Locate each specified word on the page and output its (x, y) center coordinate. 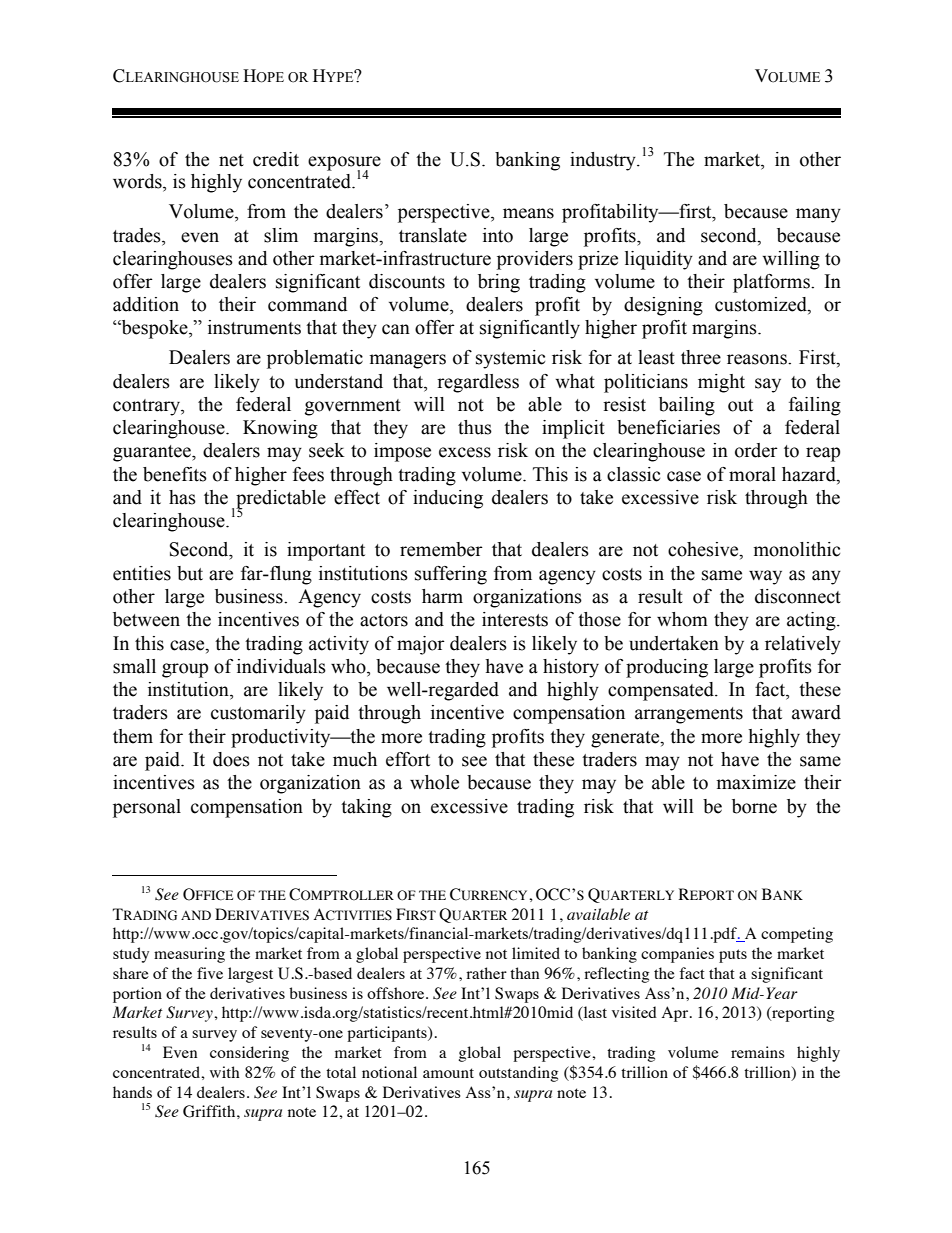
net (231, 160)
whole (434, 782)
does (231, 759)
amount (448, 1073)
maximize (756, 782)
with (225, 1072)
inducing (448, 499)
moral (752, 474)
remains (758, 1052)
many (818, 215)
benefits (175, 474)
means (528, 213)
